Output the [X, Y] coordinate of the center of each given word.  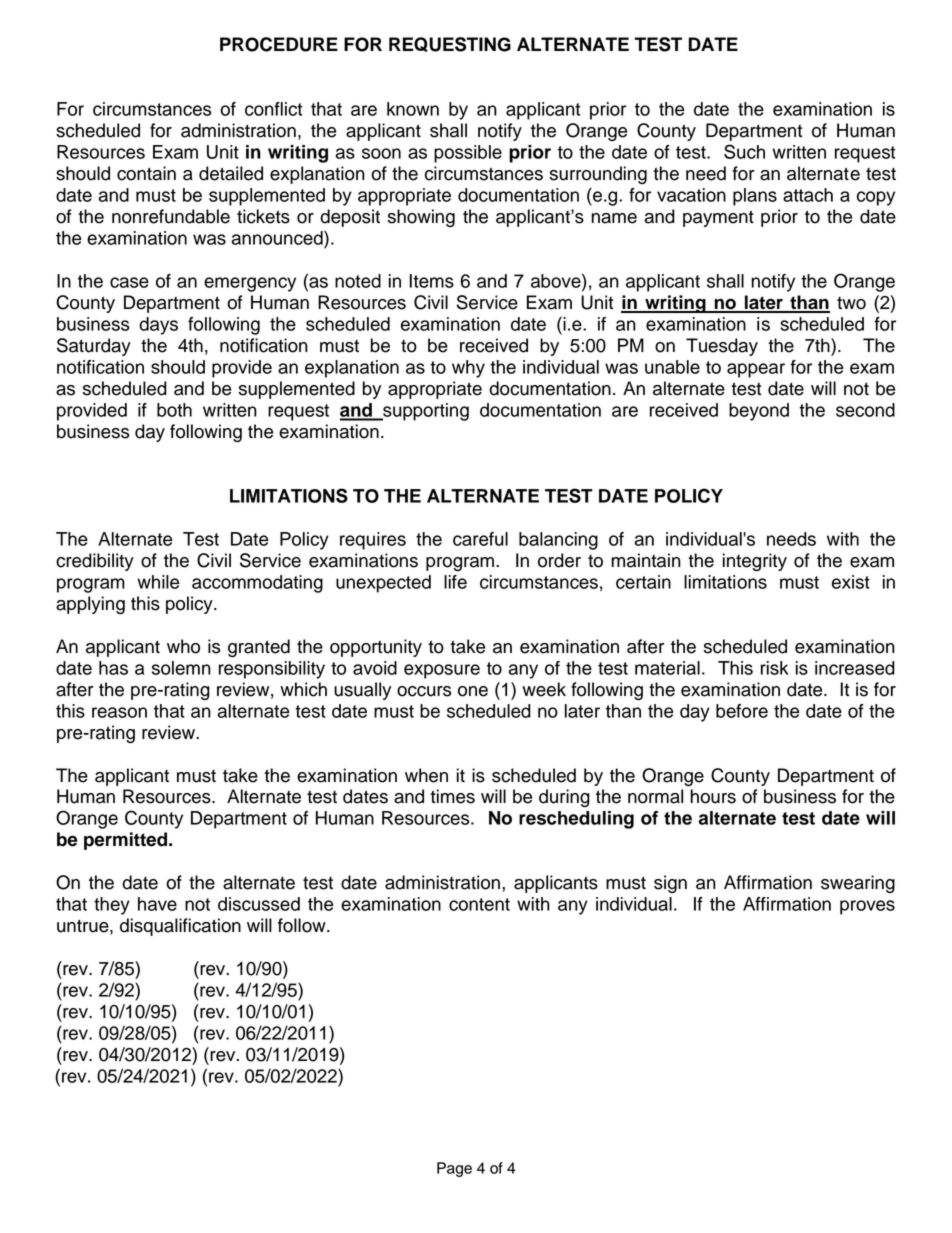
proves [867, 907]
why [468, 369]
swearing [858, 884]
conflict [273, 109]
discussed [259, 904]
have [157, 904]
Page [454, 1169]
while [158, 582]
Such [744, 151]
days [158, 326]
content [479, 904]
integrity [755, 562]
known [413, 109]
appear [756, 370]
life [455, 582]
